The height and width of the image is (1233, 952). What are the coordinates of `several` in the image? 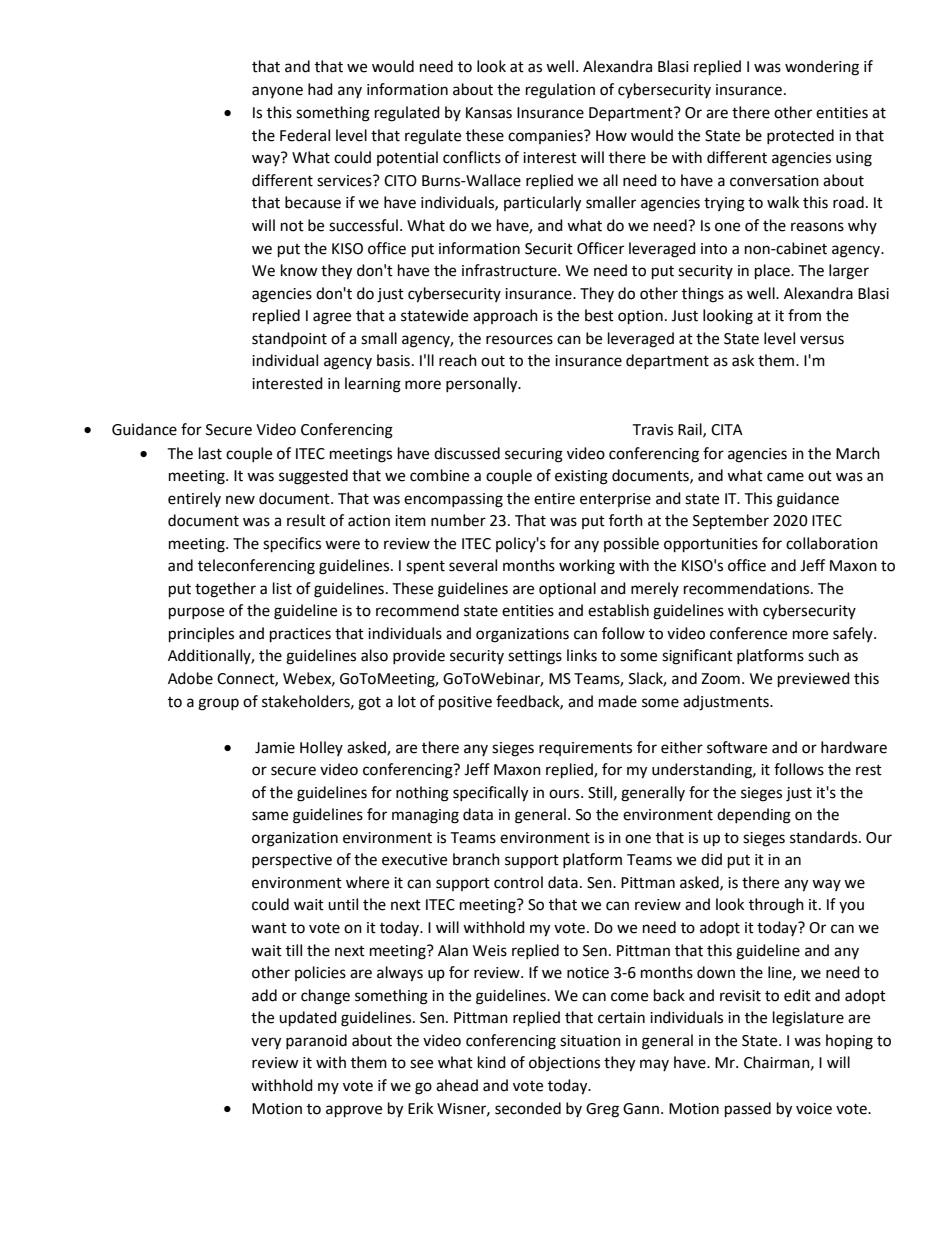 It's located at (473, 565).
